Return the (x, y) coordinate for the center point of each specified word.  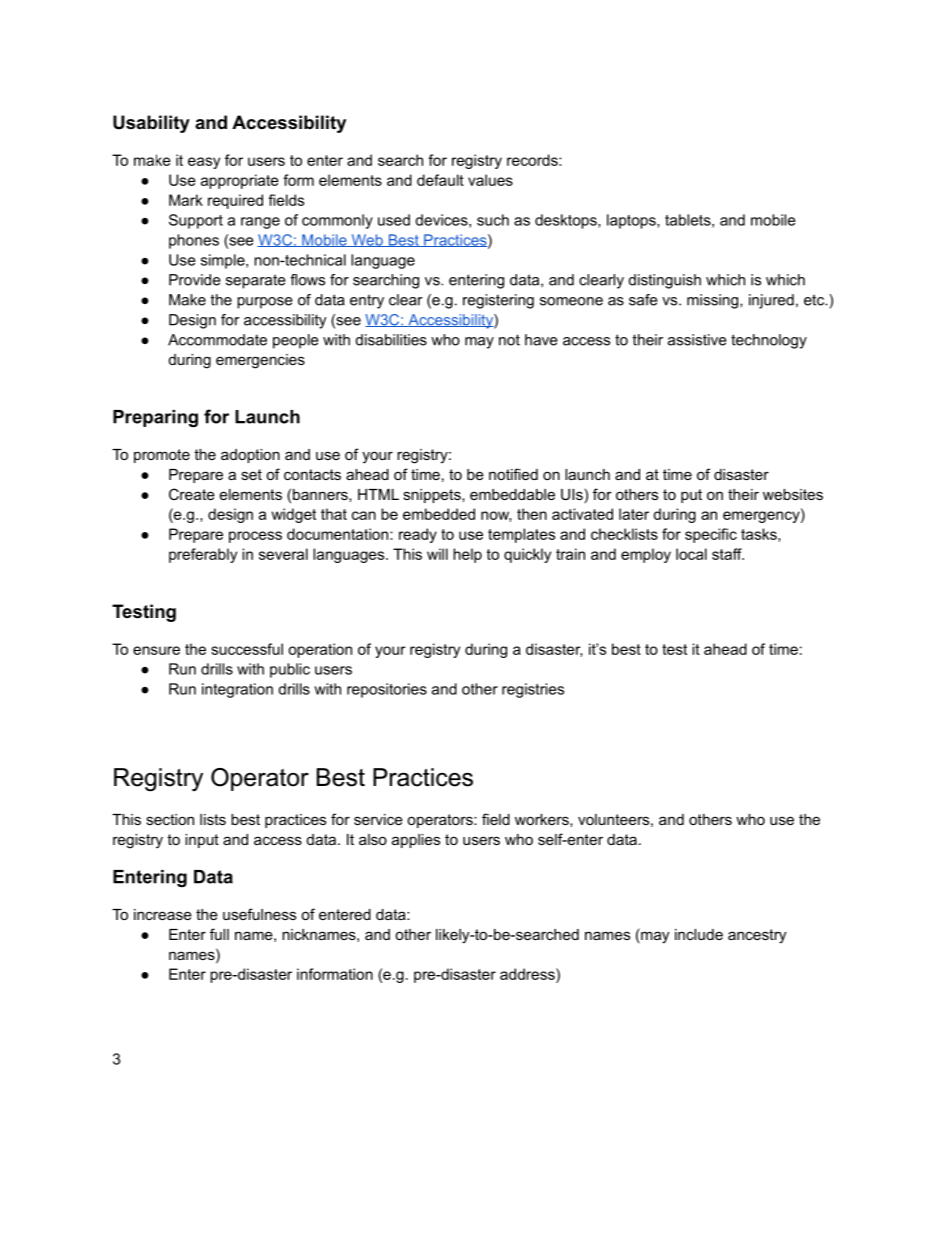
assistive (697, 340)
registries (533, 690)
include (699, 934)
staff (728, 554)
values (490, 180)
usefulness (259, 914)
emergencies (260, 361)
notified (513, 474)
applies (416, 841)
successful (247, 649)
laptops (632, 221)
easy (204, 163)
